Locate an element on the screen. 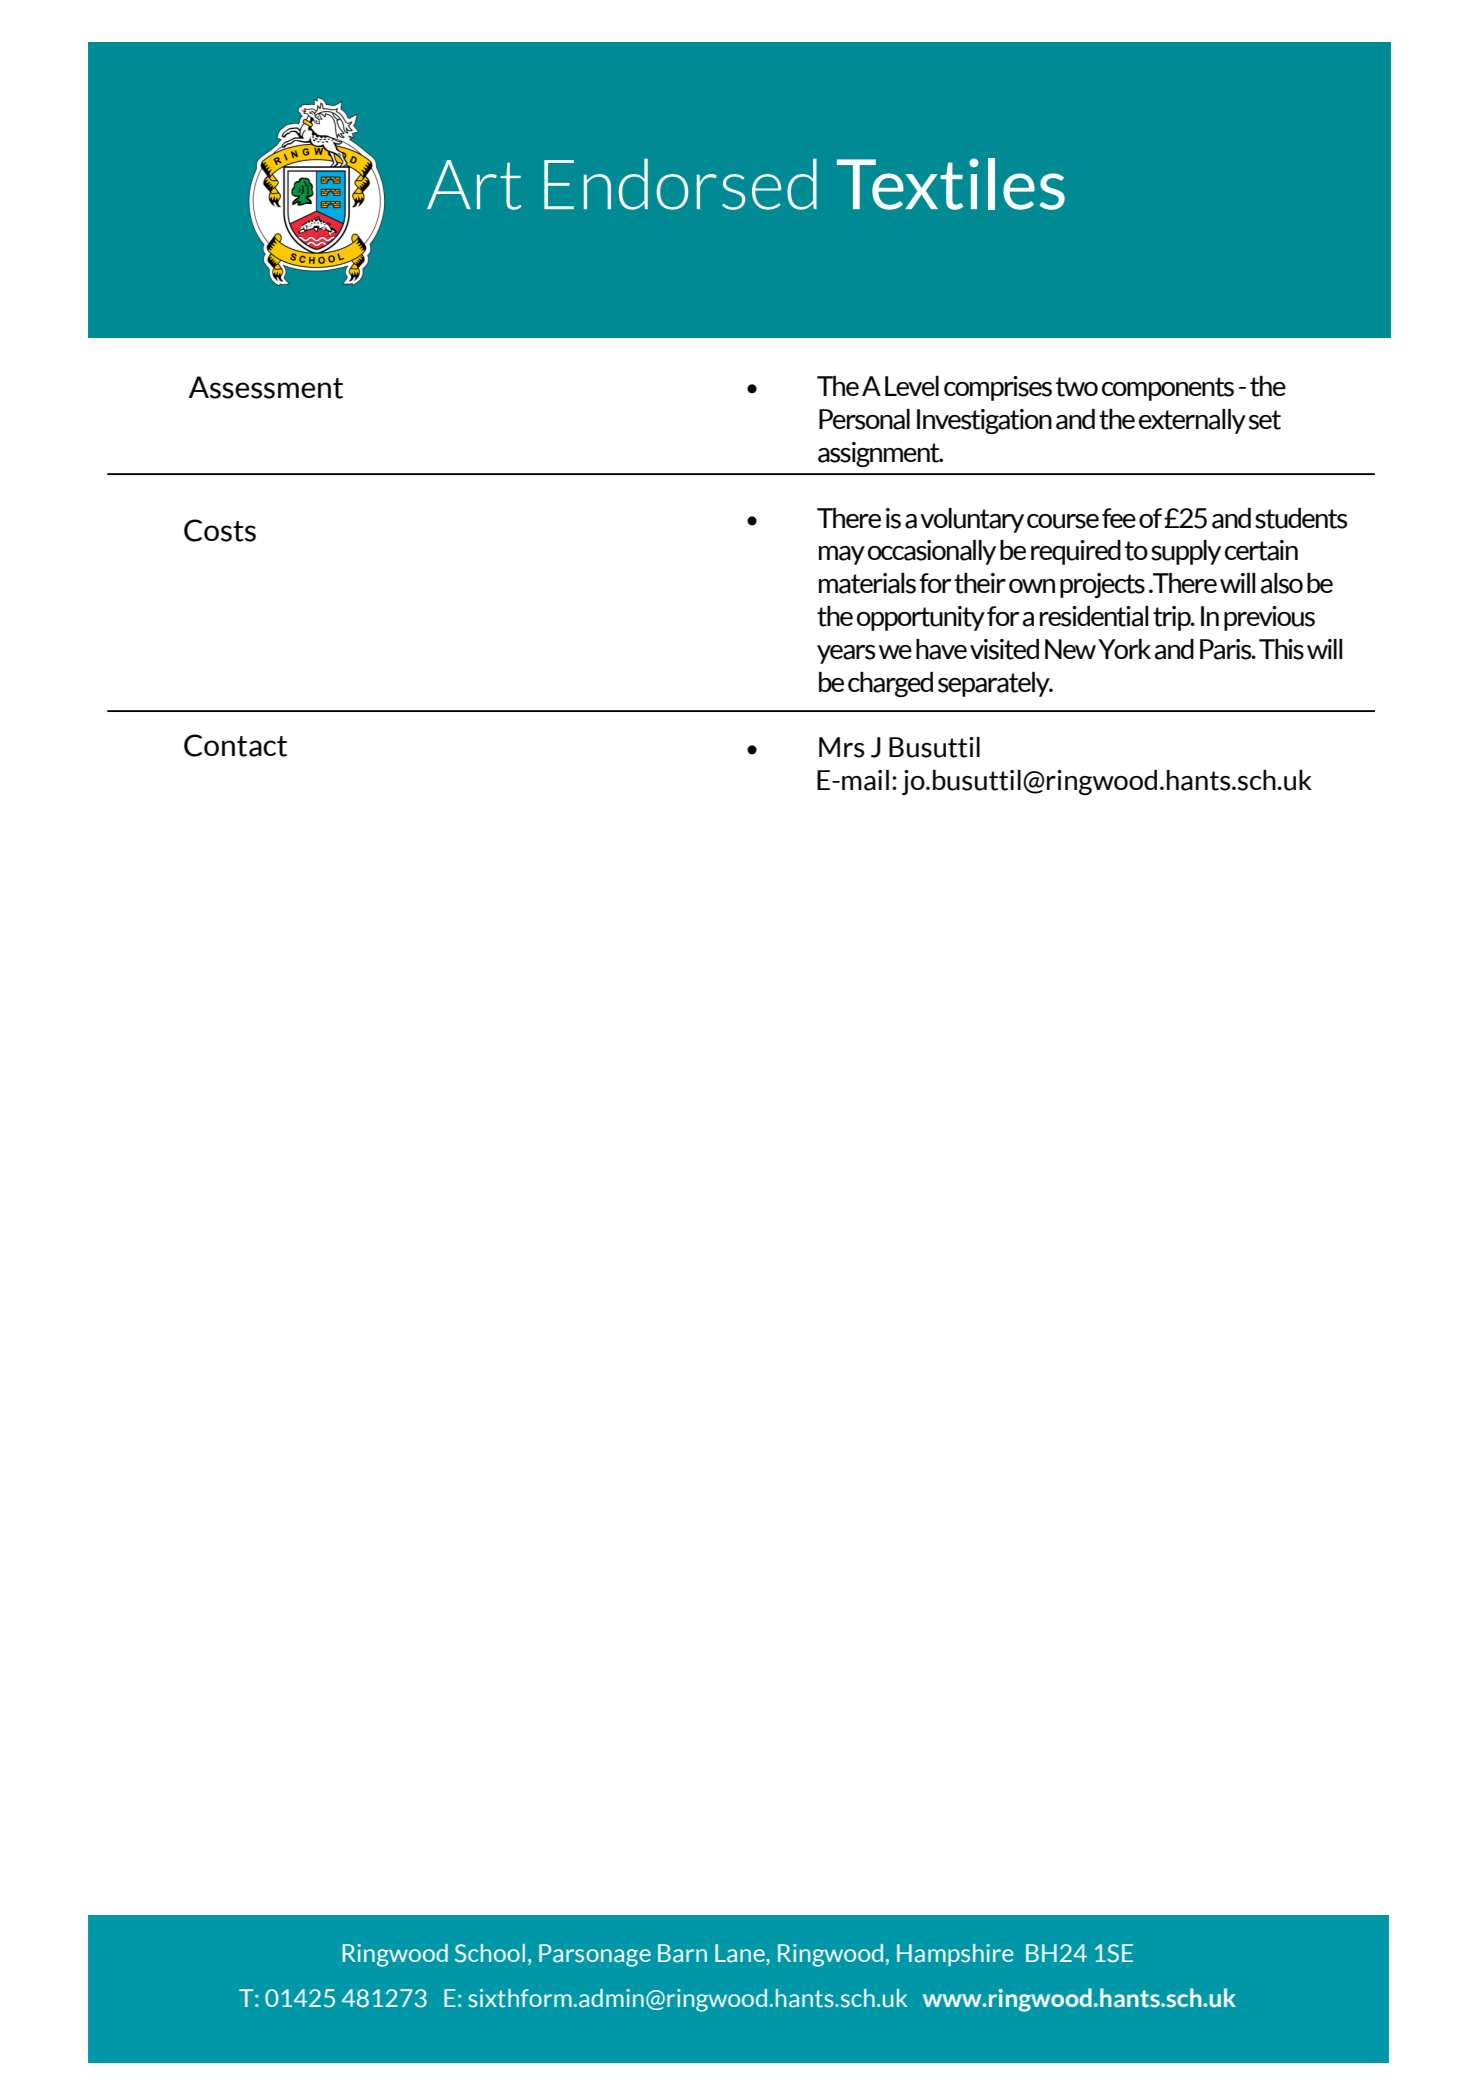 The height and width of the screenshot is (2091, 1479). Hampshire is located at coordinates (955, 1955).
